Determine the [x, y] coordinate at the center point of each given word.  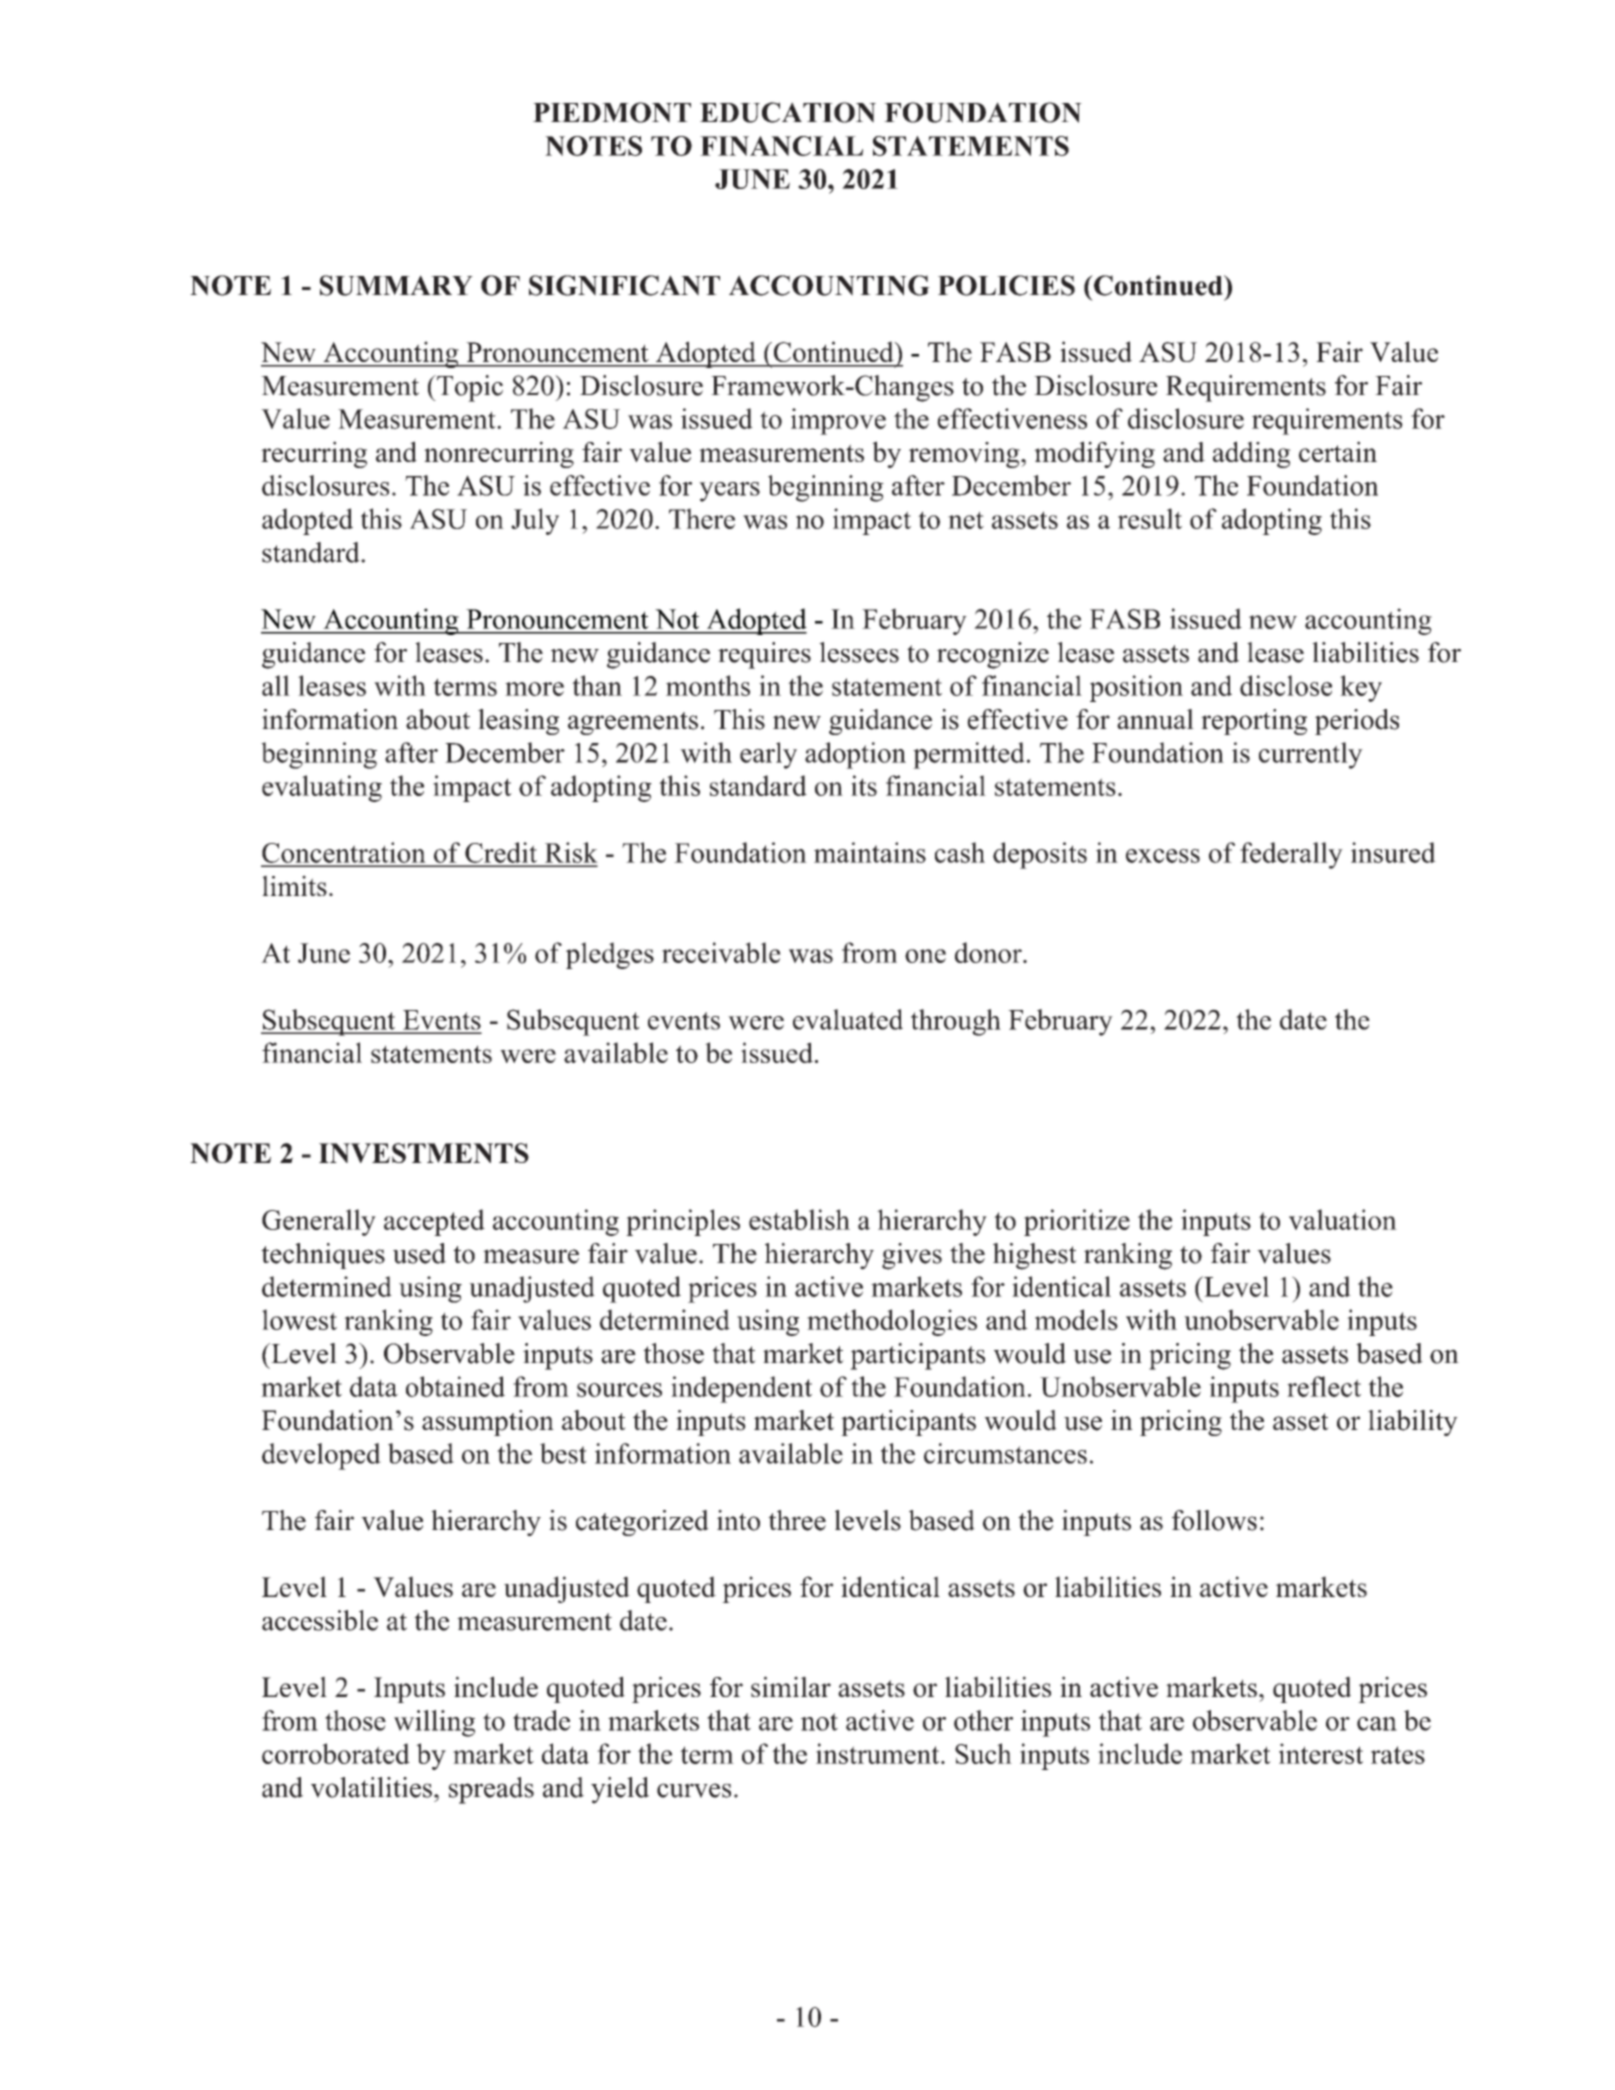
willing [434, 1723]
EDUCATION [788, 112]
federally [1291, 855]
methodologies [892, 1322]
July [535, 521]
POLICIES [1006, 285]
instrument [879, 1753]
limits [294, 885]
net [966, 520]
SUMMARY [396, 285]
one [925, 956]
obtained [455, 1386]
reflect [1324, 1386]
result [1150, 518]
